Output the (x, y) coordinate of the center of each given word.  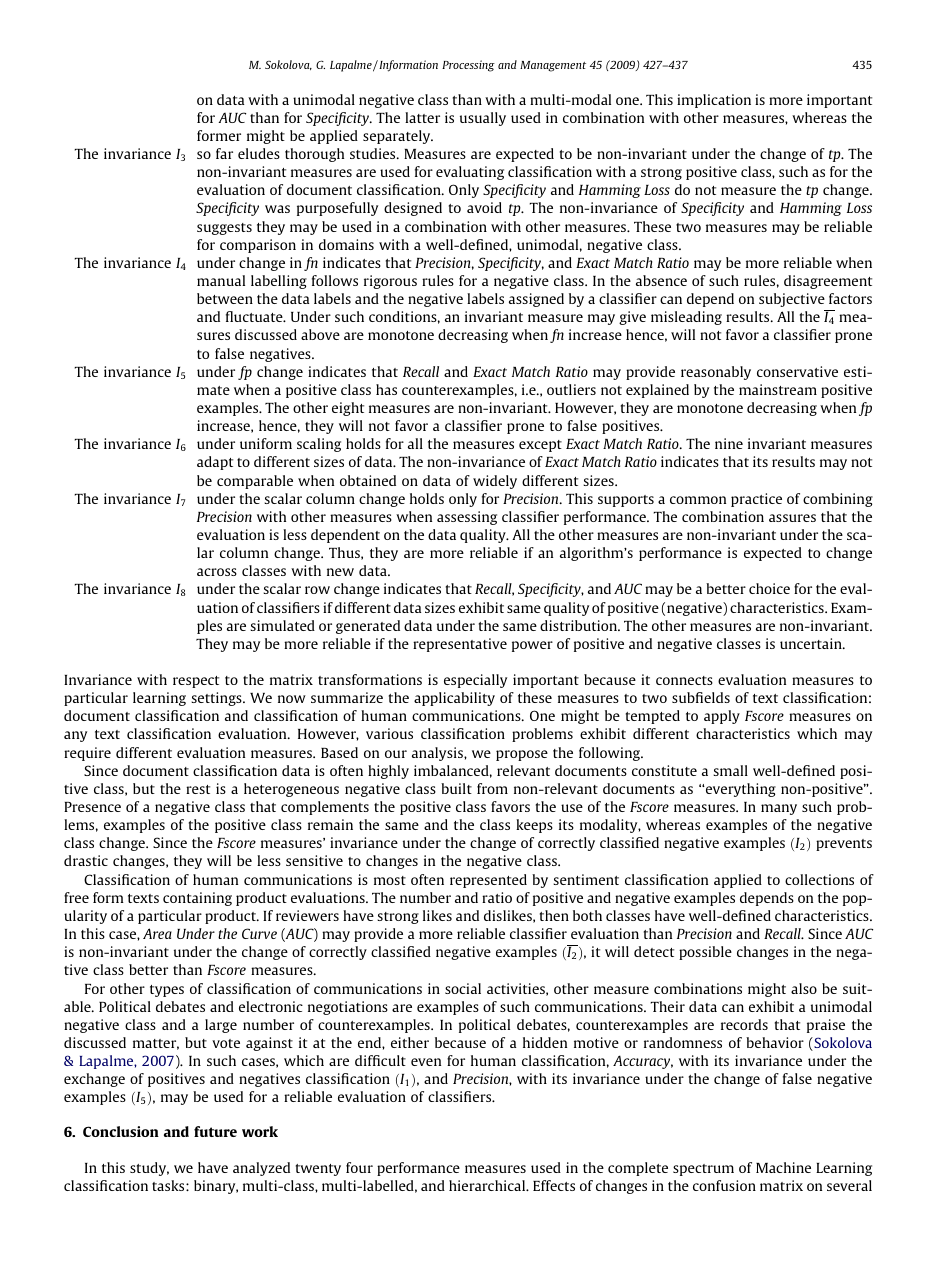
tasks (169, 1185)
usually (483, 119)
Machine (783, 1167)
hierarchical (488, 1185)
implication (714, 101)
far (224, 153)
